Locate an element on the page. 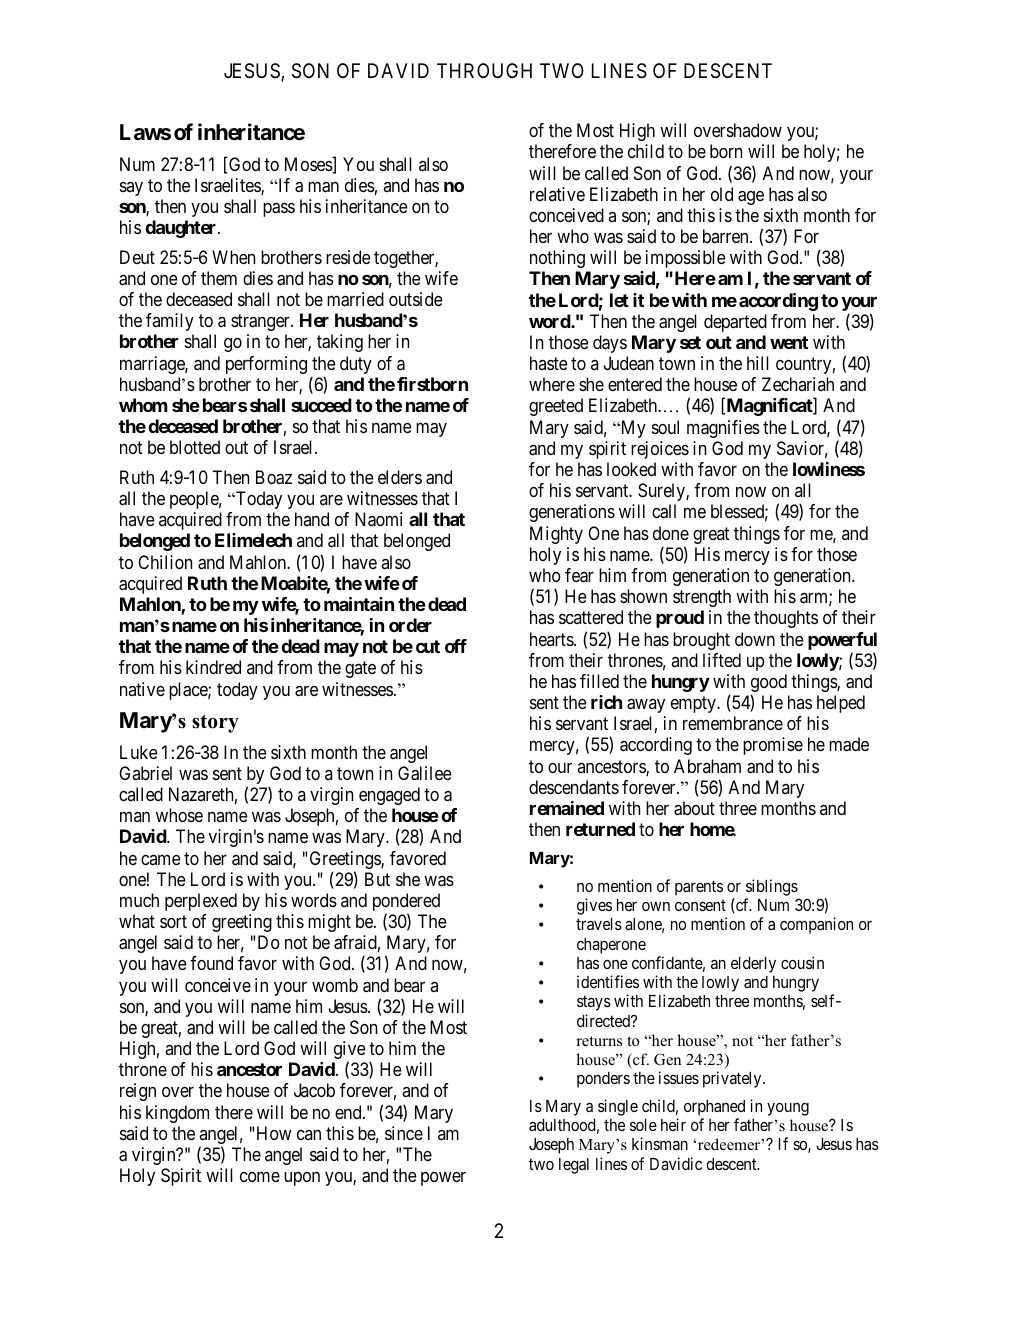 This page has height=1326, width=1025. off is located at coordinates (456, 646).
